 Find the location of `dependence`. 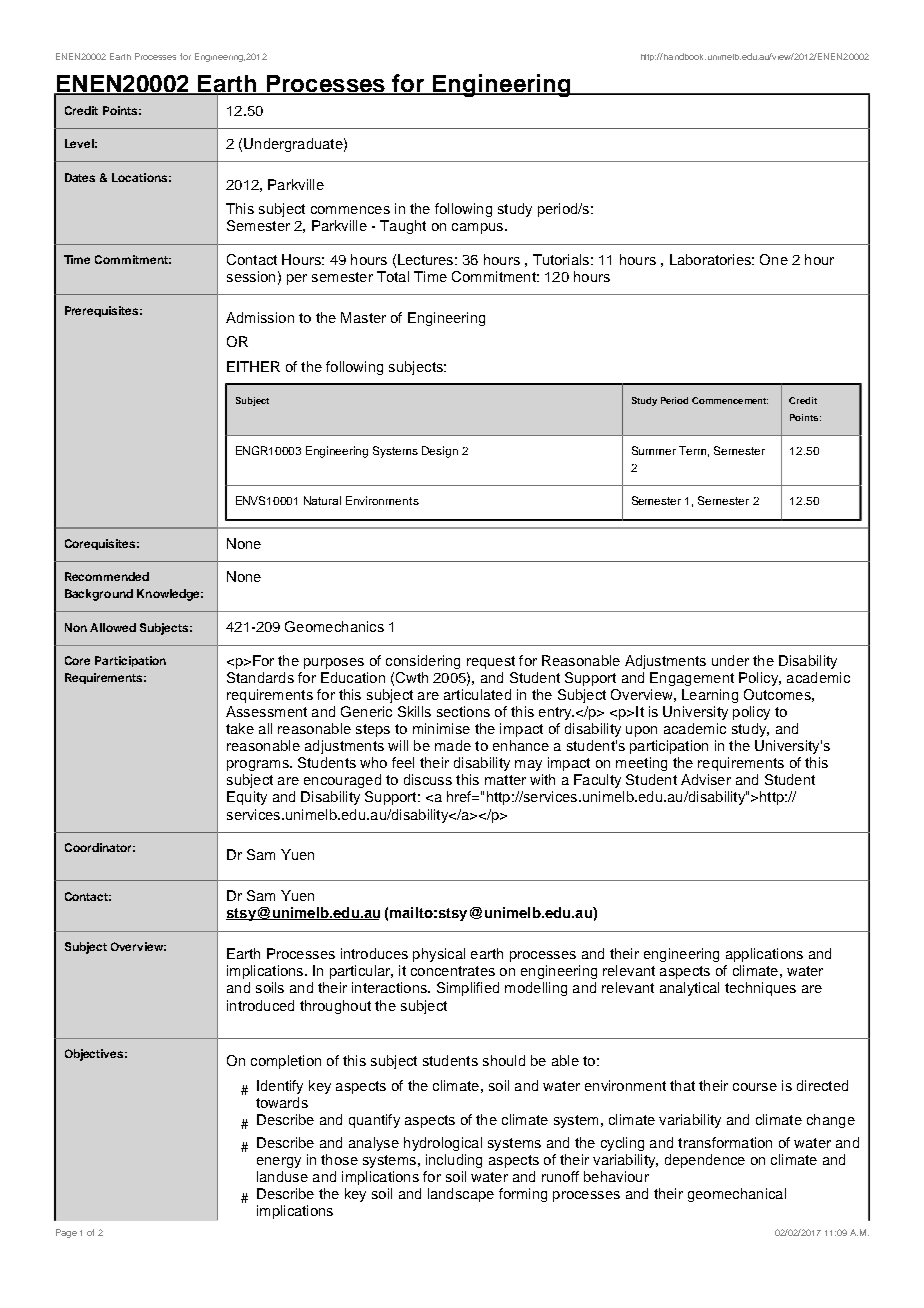

dependence is located at coordinates (705, 1161).
